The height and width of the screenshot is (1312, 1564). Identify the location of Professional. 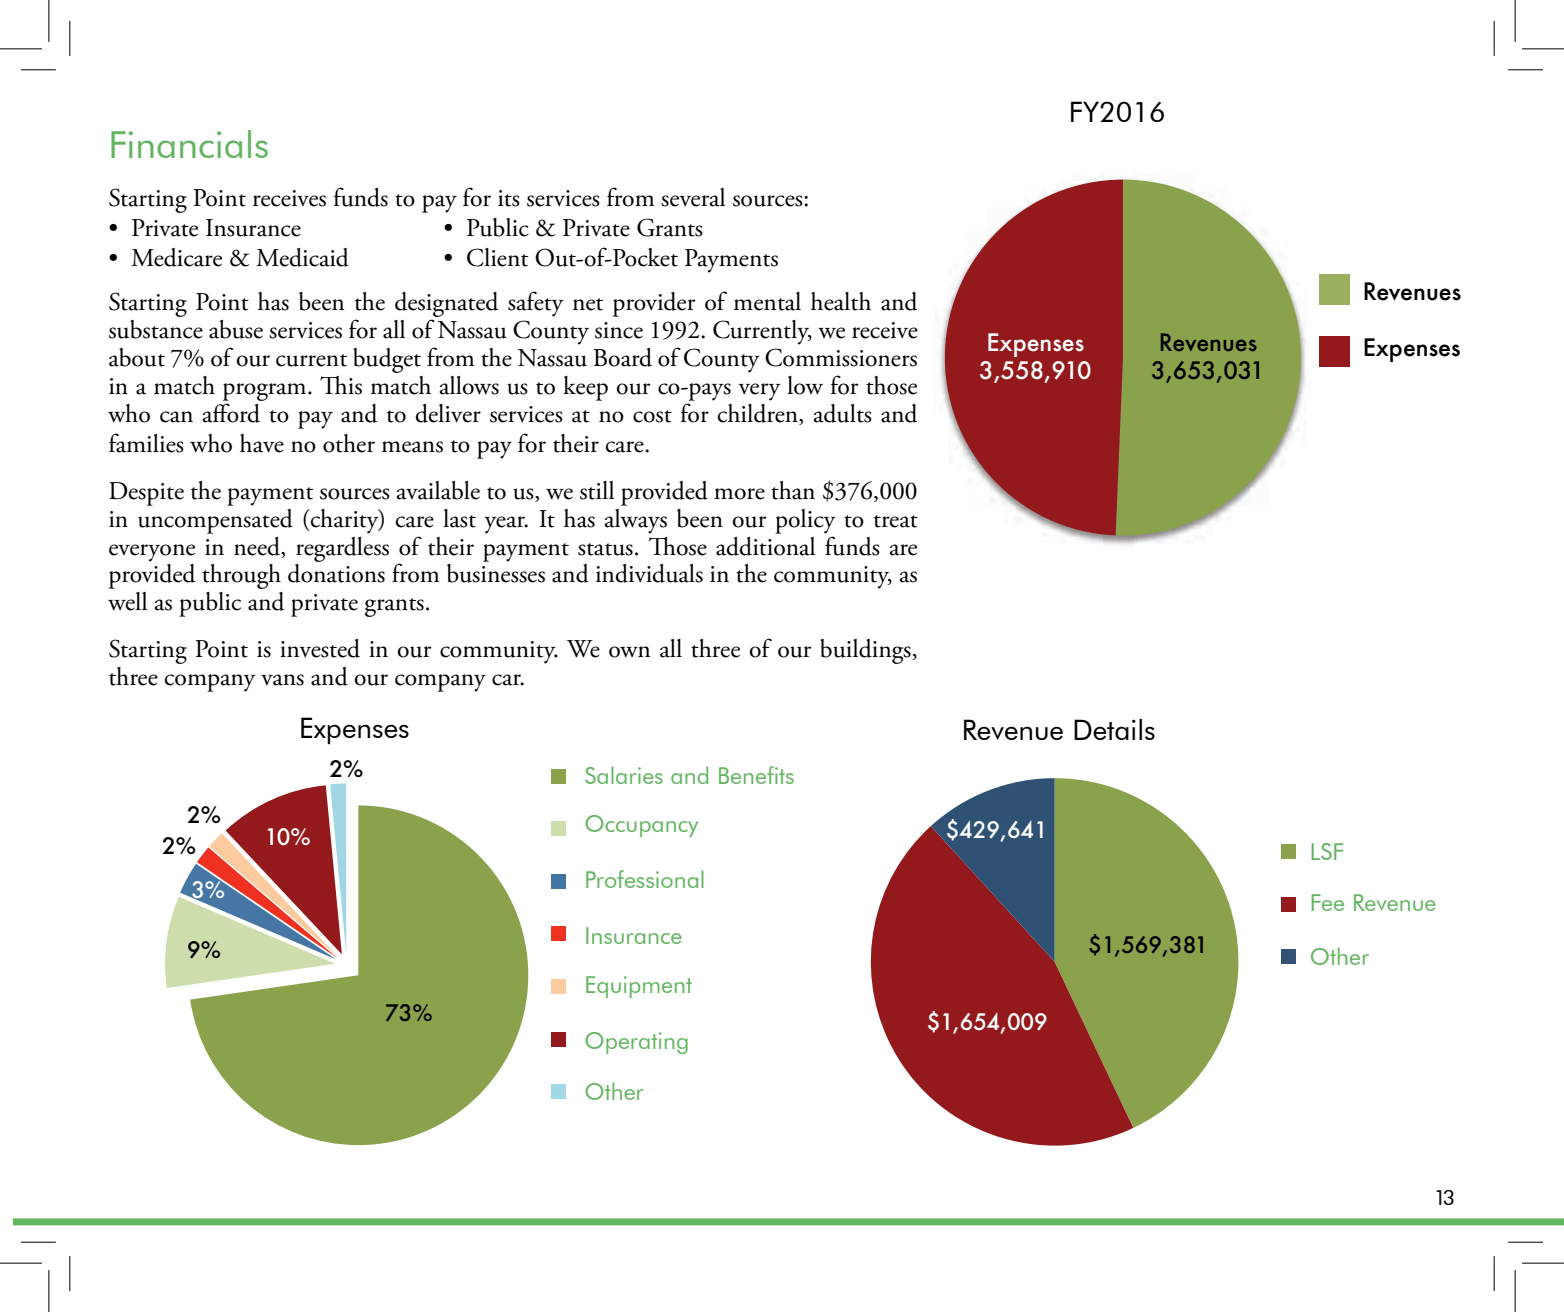
(645, 879).
